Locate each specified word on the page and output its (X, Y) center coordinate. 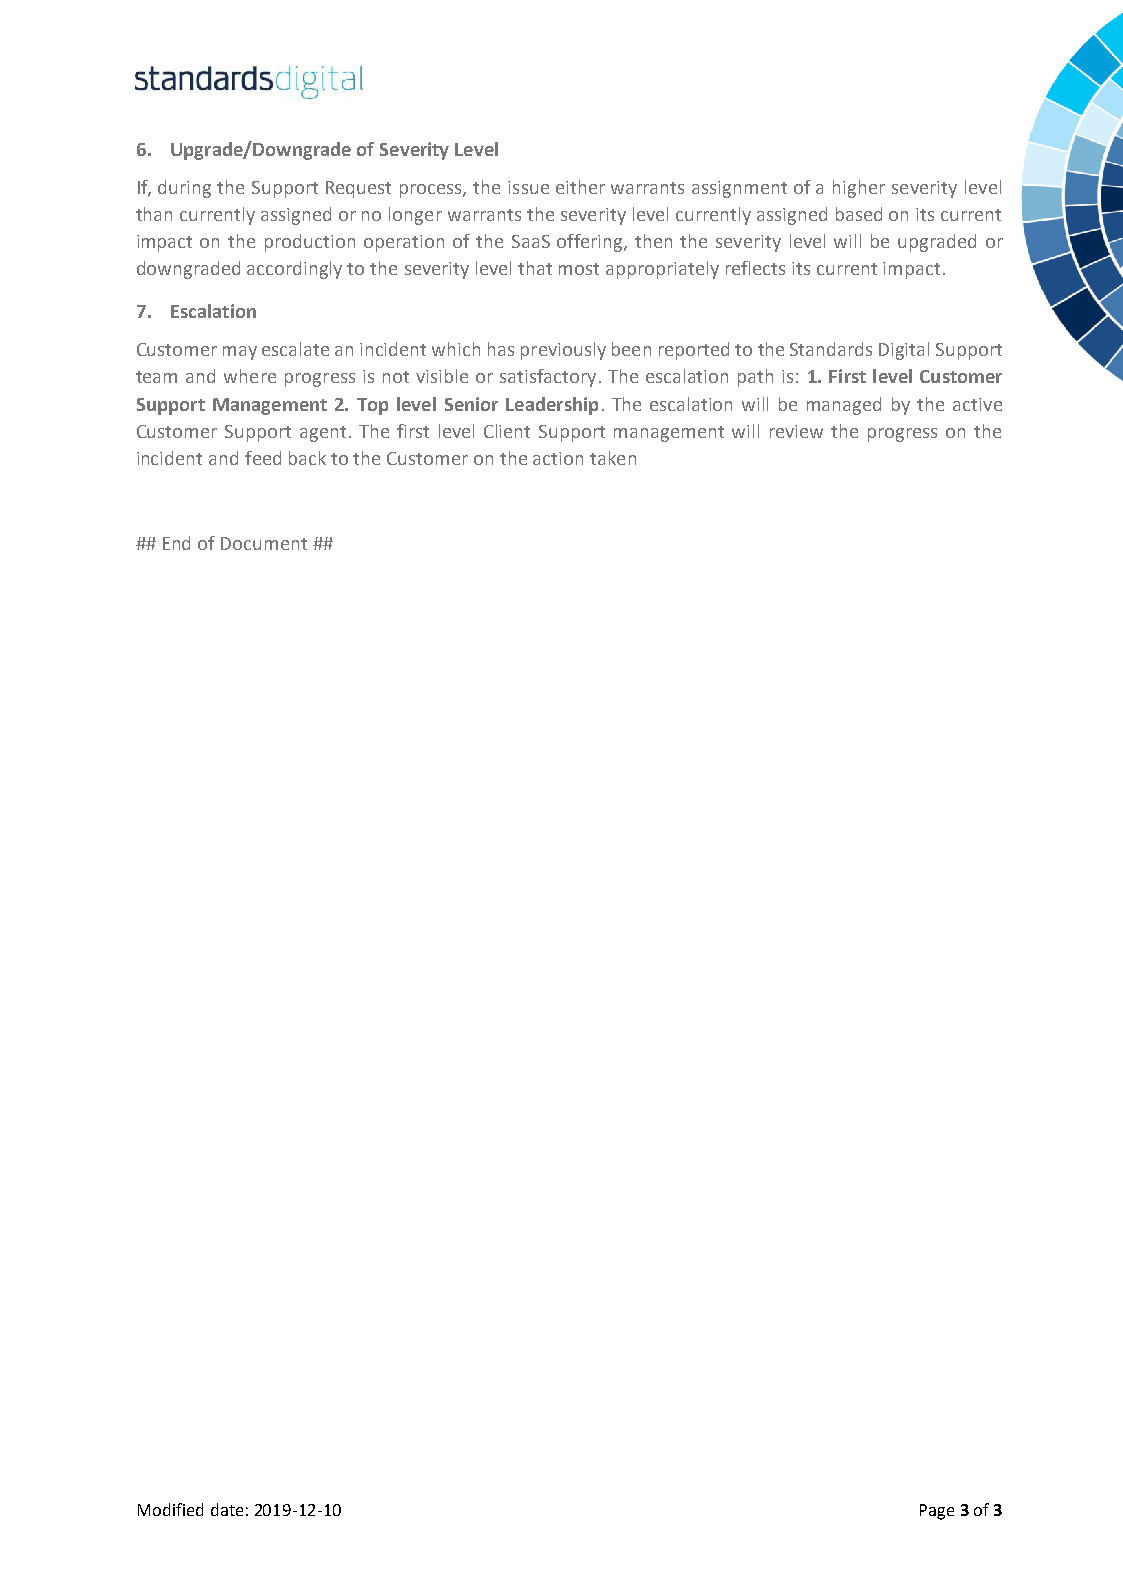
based (859, 214)
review (796, 431)
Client (507, 431)
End (176, 543)
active (977, 404)
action (558, 458)
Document (264, 543)
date (227, 1509)
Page (937, 1512)
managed (844, 406)
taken (613, 458)
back (307, 458)
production (310, 243)
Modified (170, 1509)
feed (263, 458)
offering (591, 243)
